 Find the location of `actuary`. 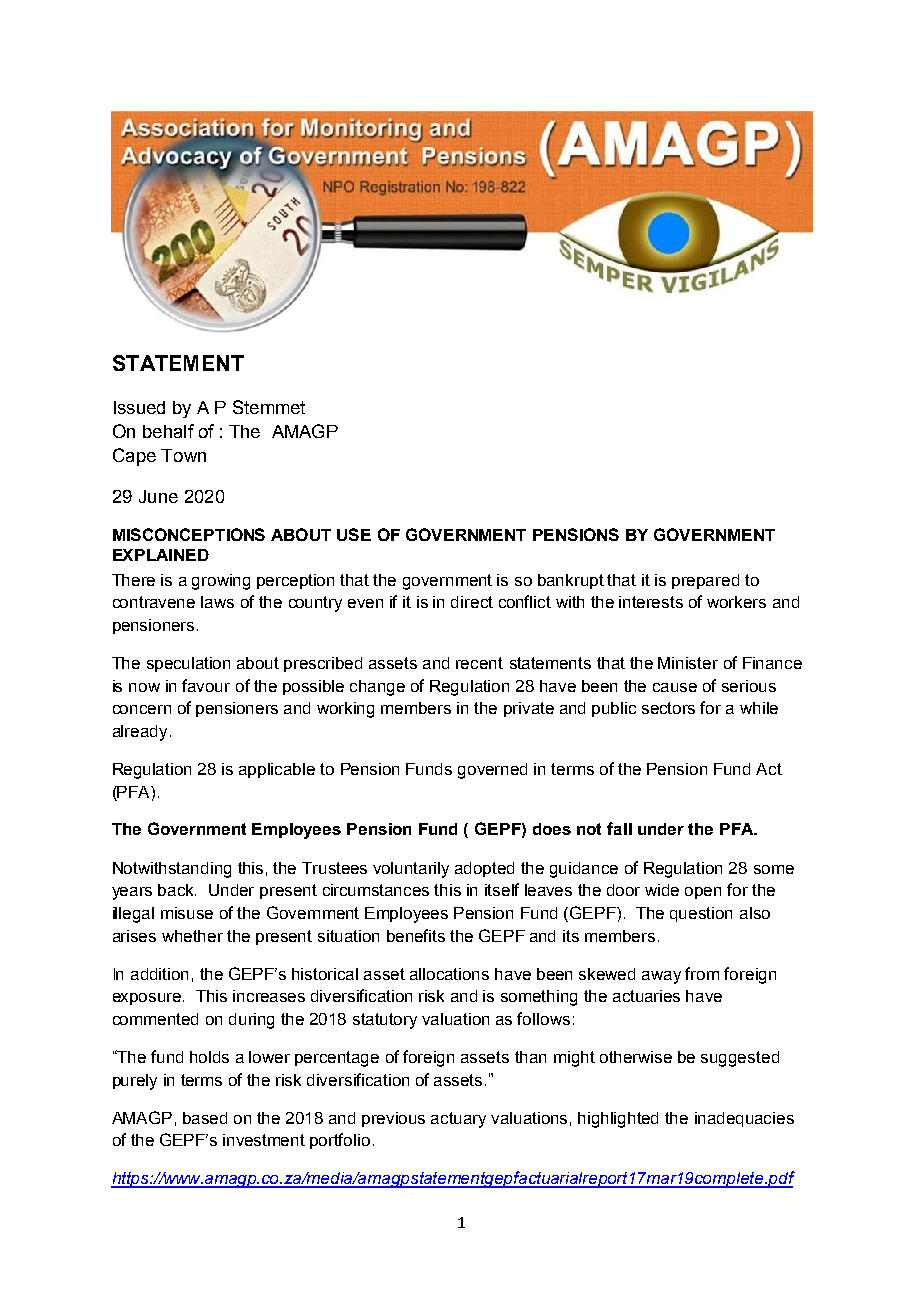

actuary is located at coordinates (458, 1120).
